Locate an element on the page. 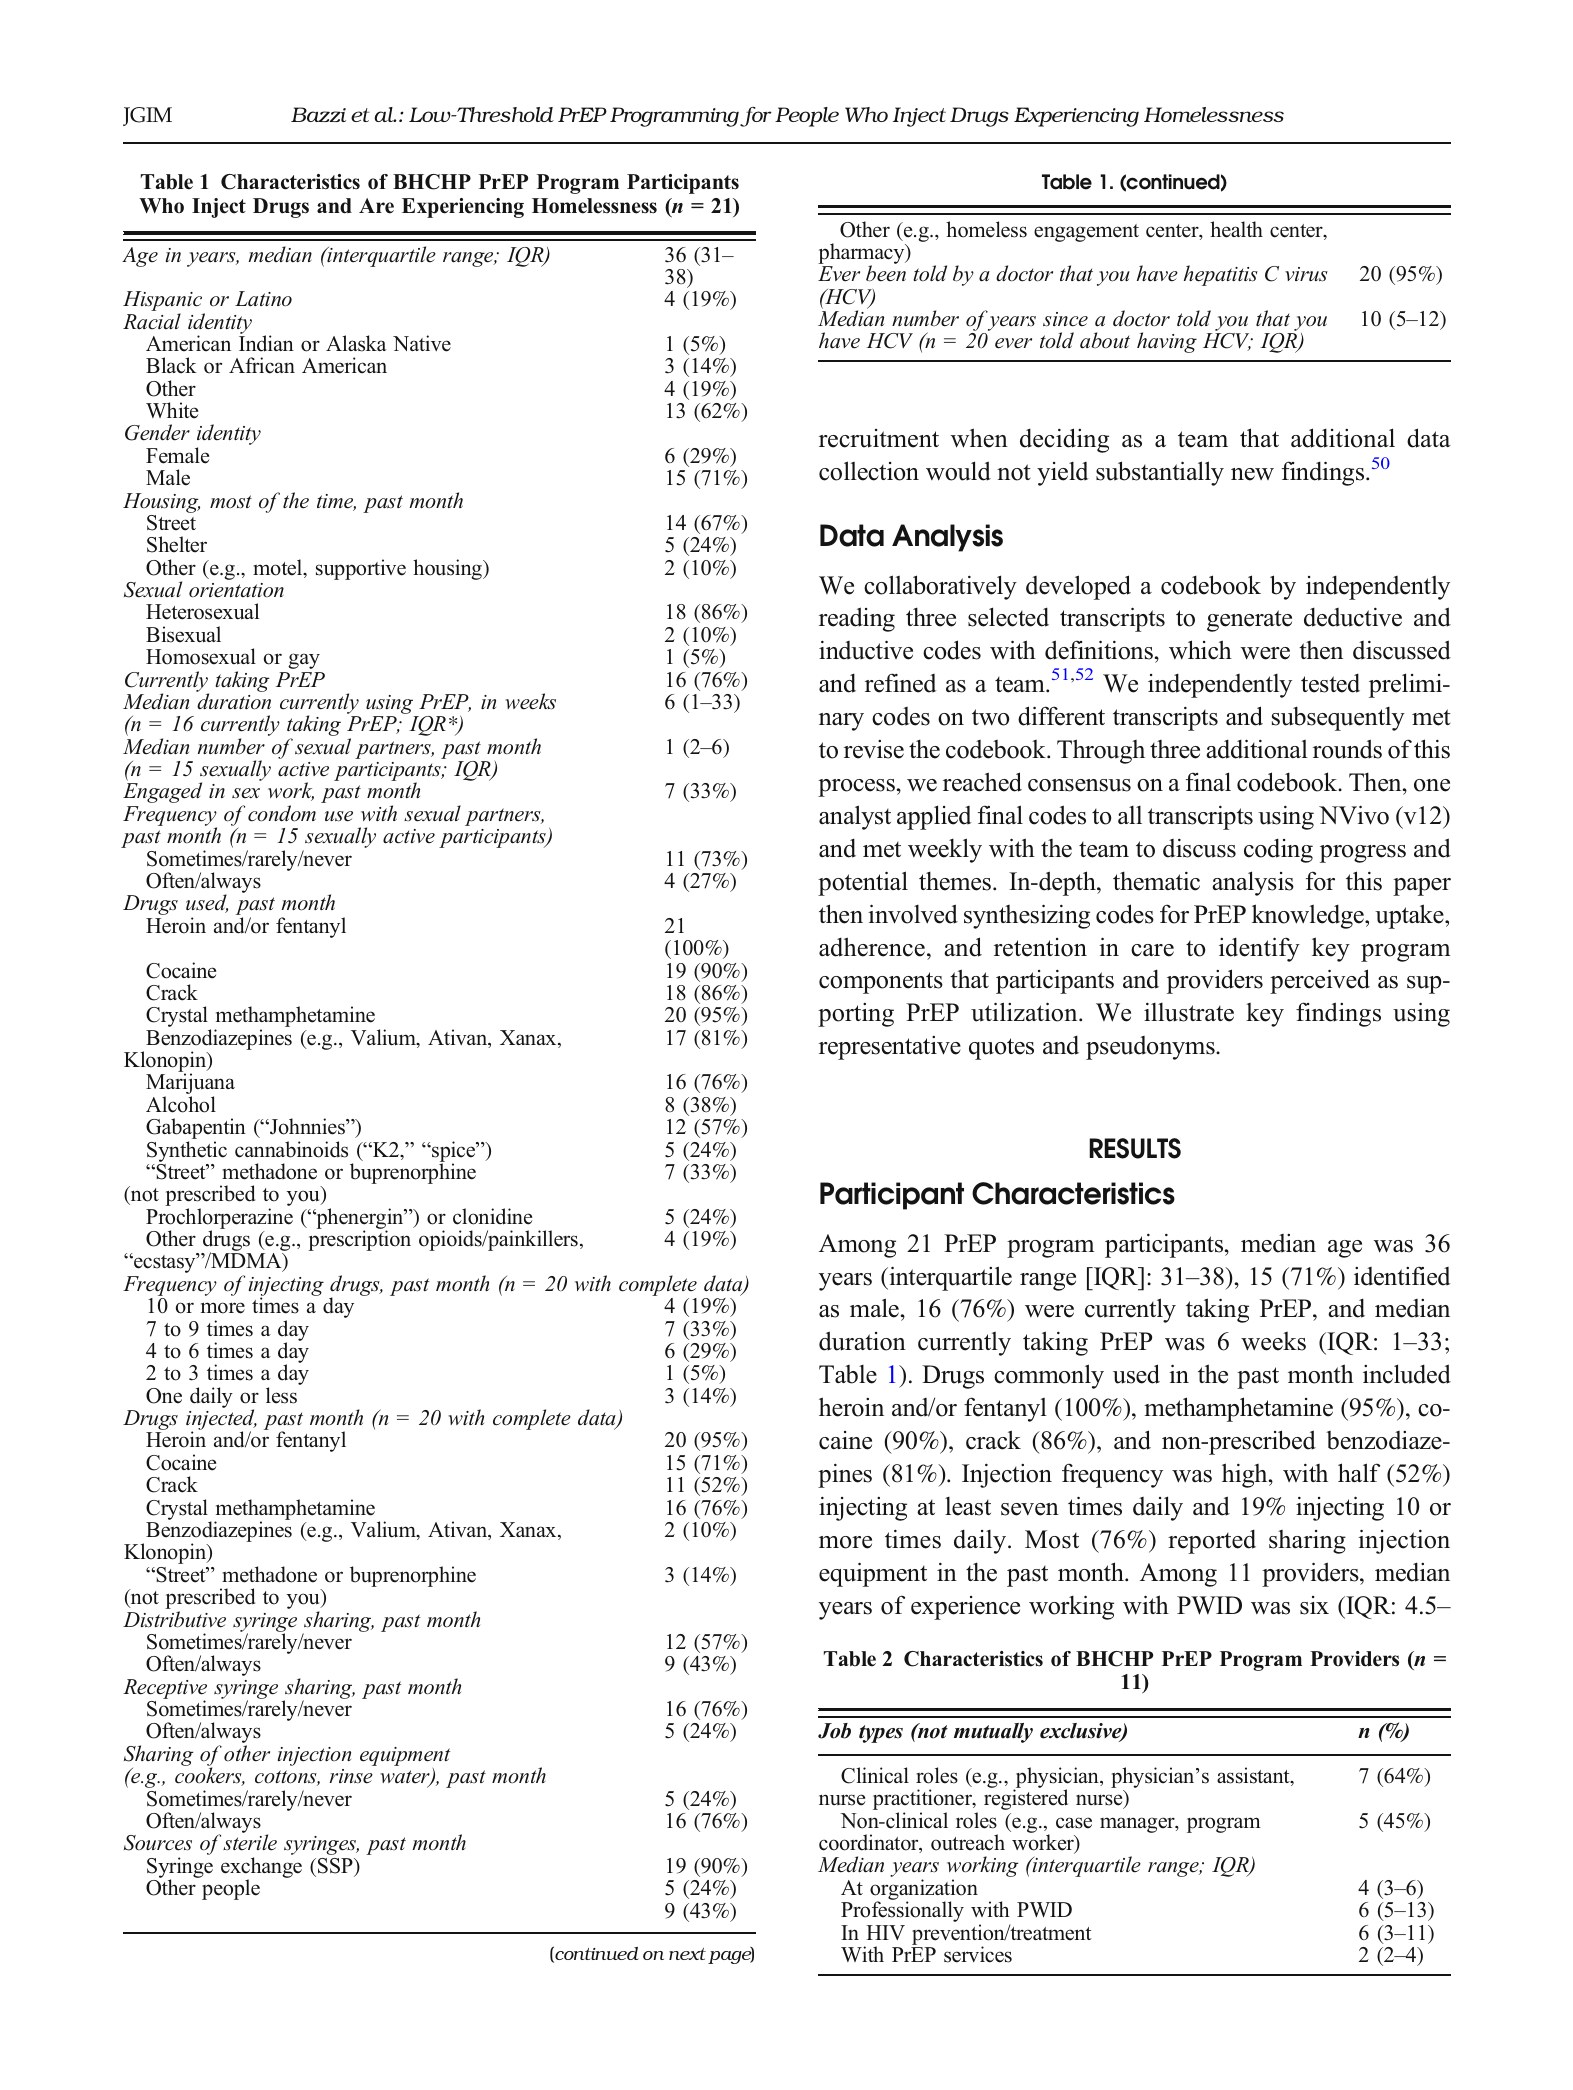 This document has height=2090, width=1573. assistant is located at coordinates (1254, 1776).
